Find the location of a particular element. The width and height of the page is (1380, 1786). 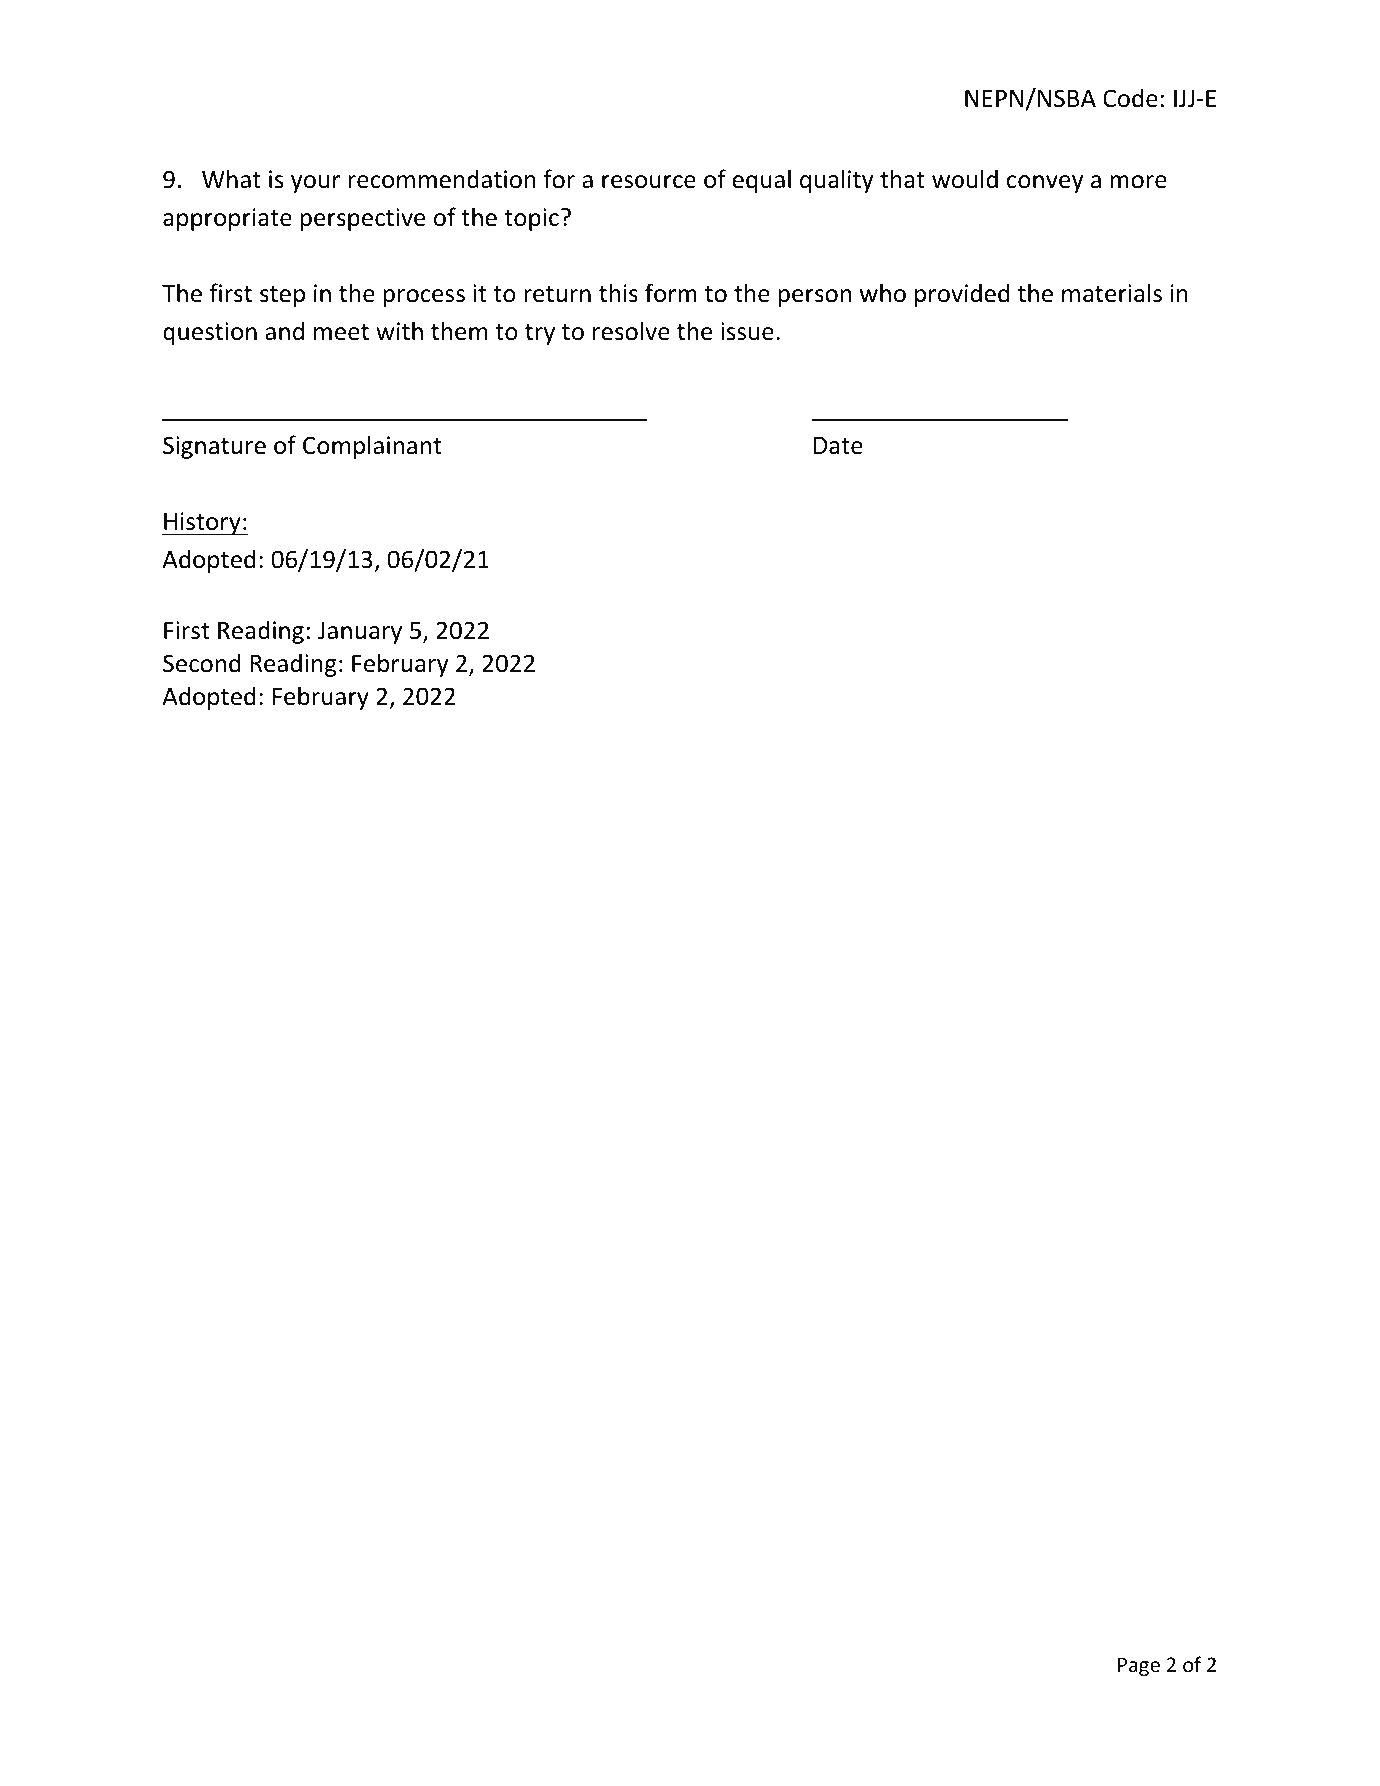

provided is located at coordinates (962, 295).
